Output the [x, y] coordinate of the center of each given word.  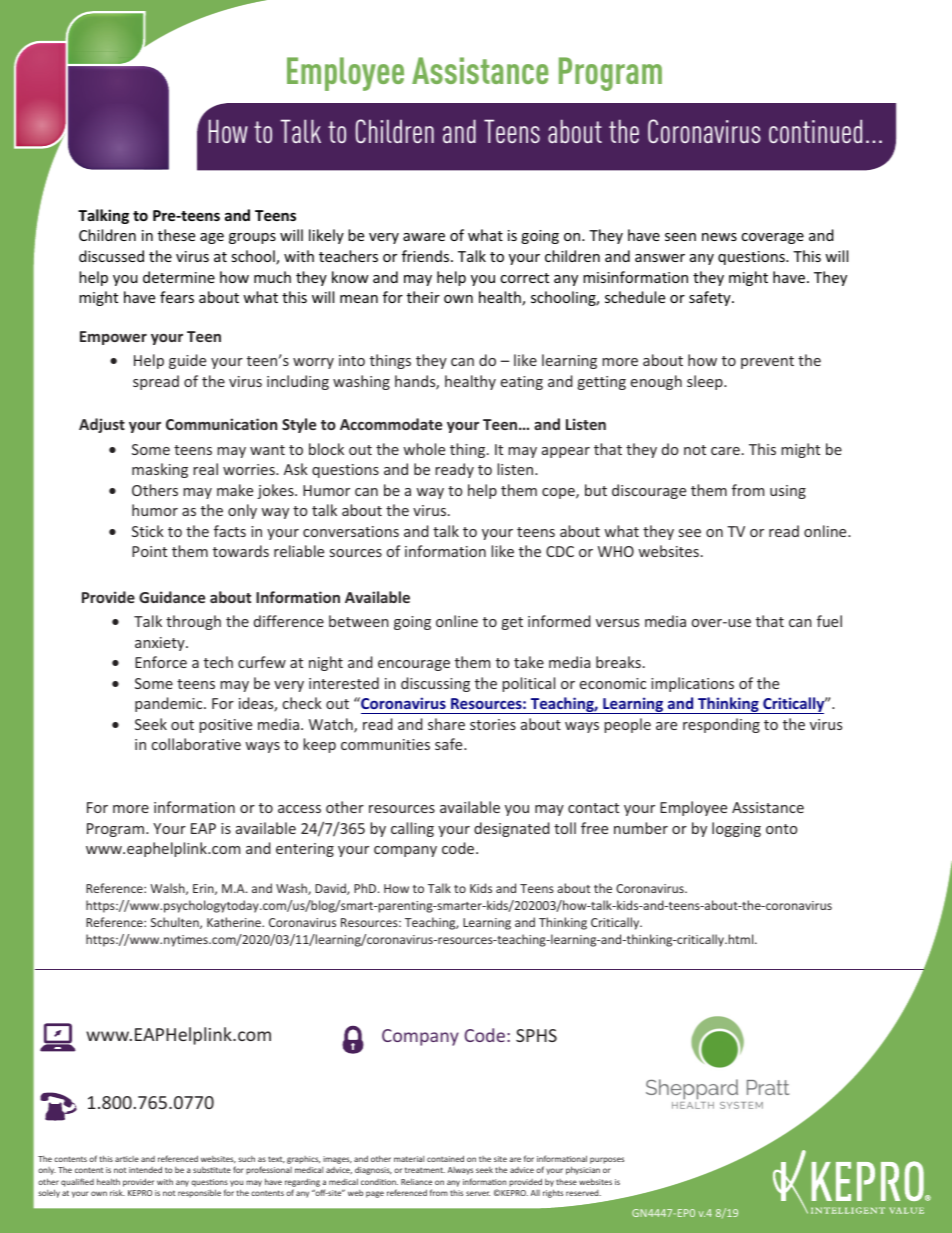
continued [815, 131]
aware [424, 237]
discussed [111, 256]
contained [445, 1158]
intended [145, 1169]
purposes [607, 1160]
